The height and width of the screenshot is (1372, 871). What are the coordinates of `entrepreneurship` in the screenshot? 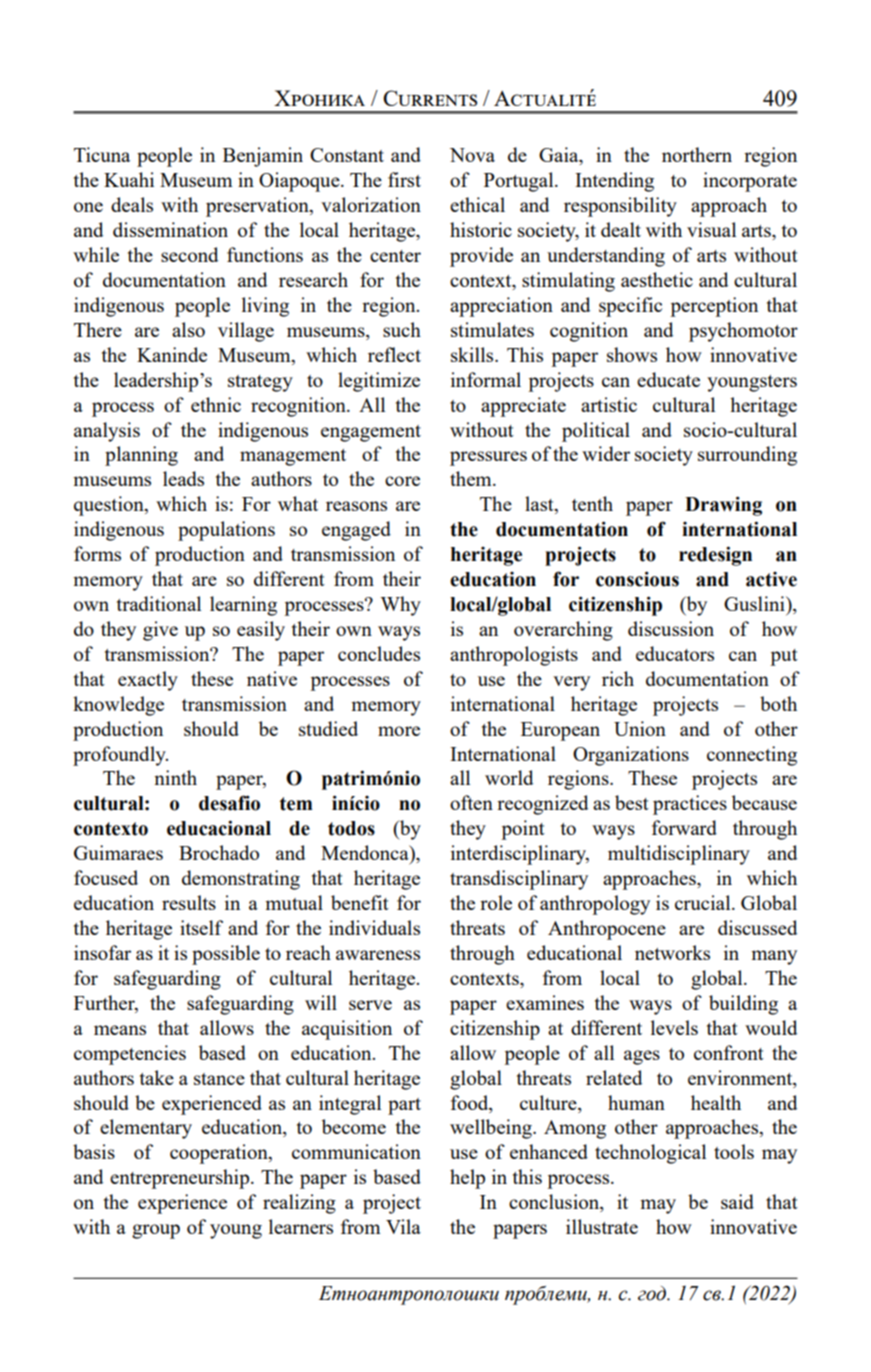 It's located at (181, 1179).
